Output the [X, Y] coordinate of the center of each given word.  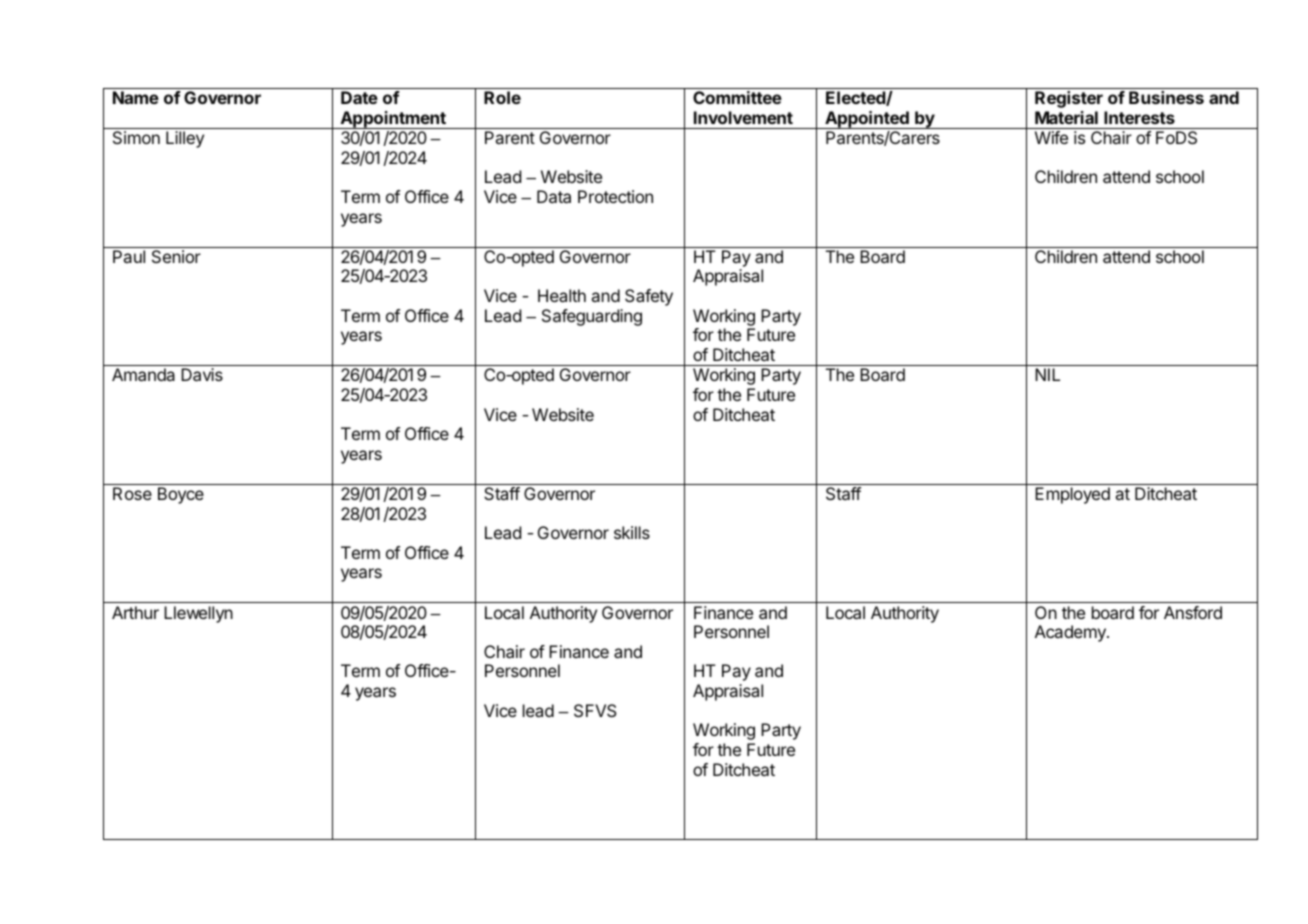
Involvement [743, 117]
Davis [202, 374]
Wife [1051, 137]
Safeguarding [592, 317]
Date [359, 97]
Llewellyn [198, 614]
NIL [1047, 374]
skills [632, 532]
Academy [1071, 633]
